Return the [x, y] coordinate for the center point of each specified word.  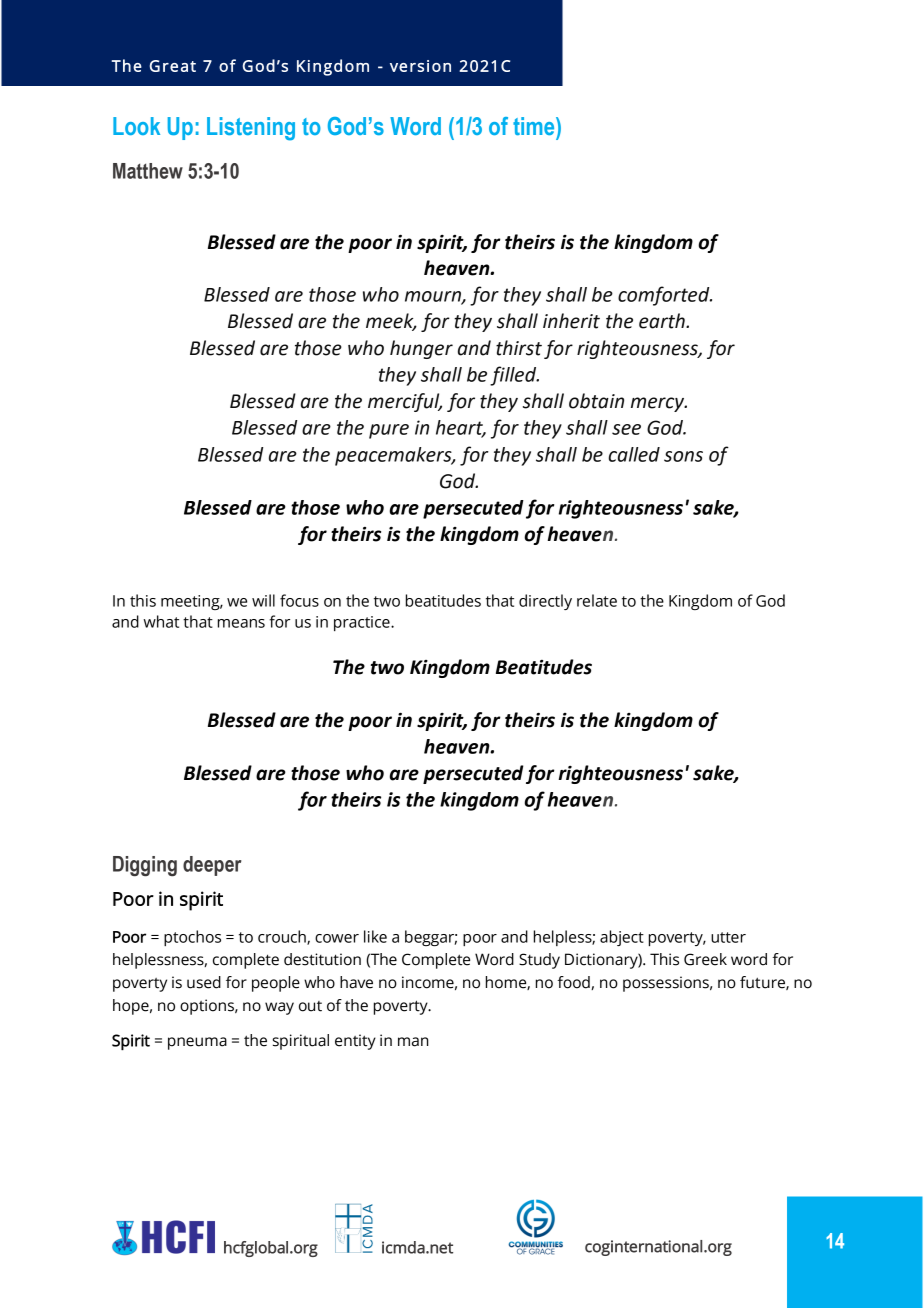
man [413, 1042]
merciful [405, 402]
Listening [251, 129]
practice [363, 623]
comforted [665, 296]
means [241, 623]
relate [597, 600]
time [535, 126]
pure [389, 431]
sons [683, 456]
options [208, 1007]
